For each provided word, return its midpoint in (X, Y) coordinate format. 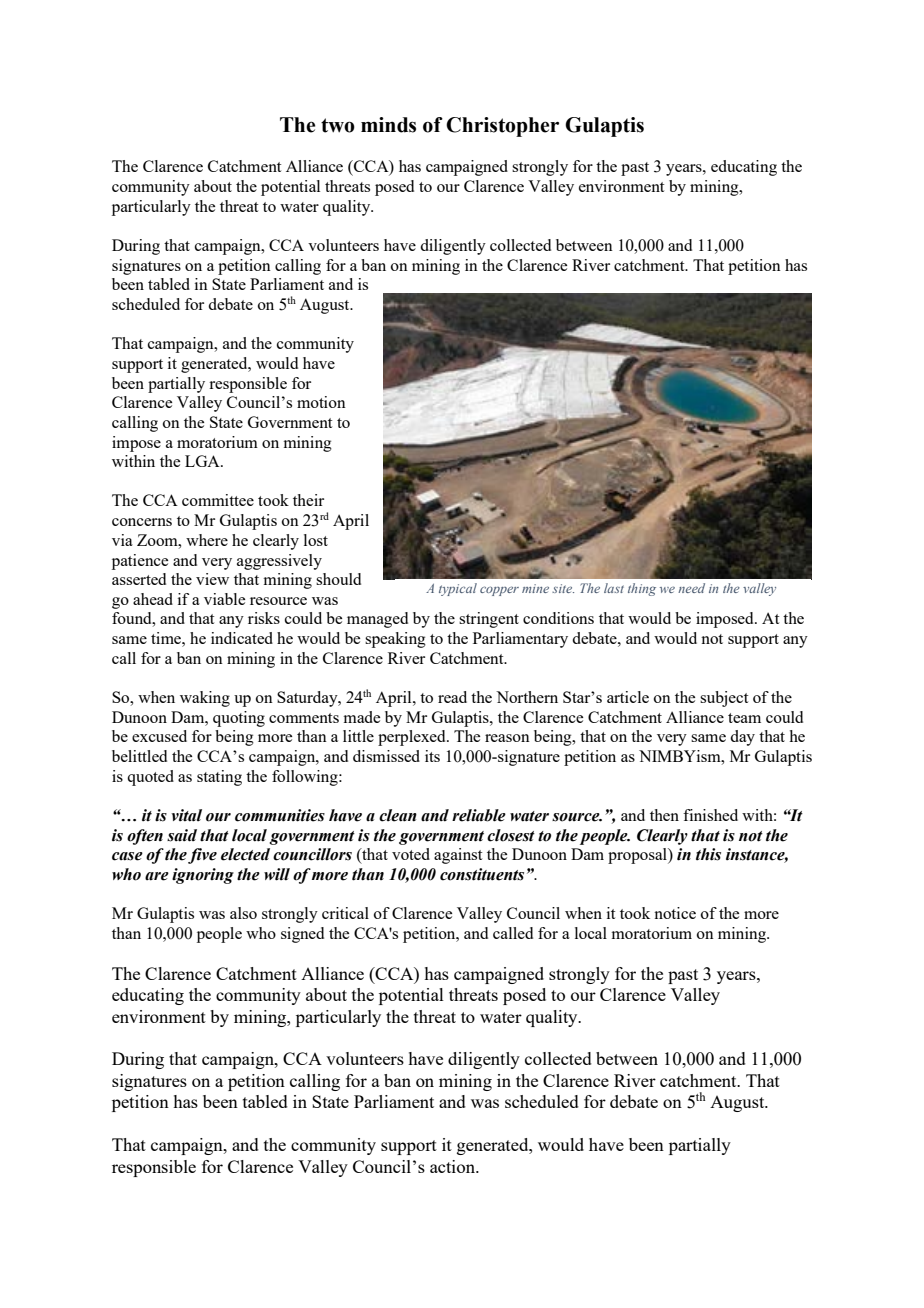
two (338, 125)
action (454, 1166)
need (691, 588)
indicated (242, 638)
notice (675, 913)
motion (321, 402)
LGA (203, 461)
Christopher (502, 127)
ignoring (203, 876)
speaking (395, 640)
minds (388, 125)
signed (302, 935)
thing (642, 589)
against (458, 856)
